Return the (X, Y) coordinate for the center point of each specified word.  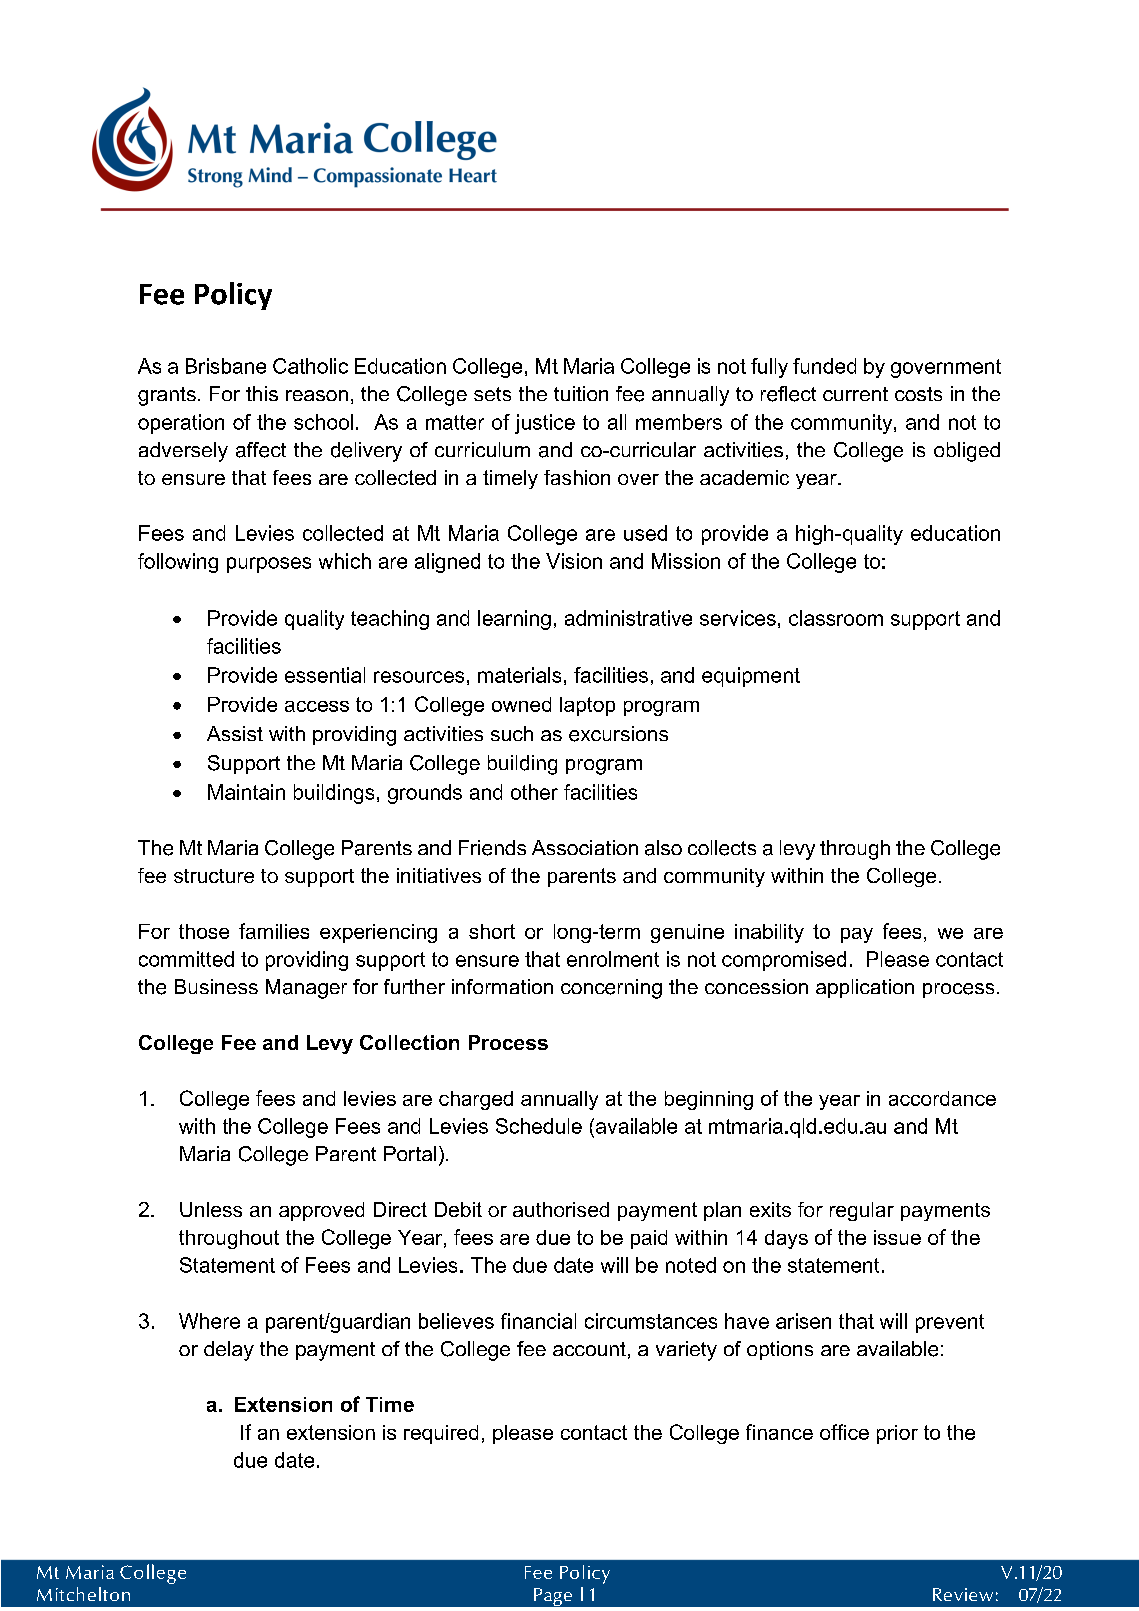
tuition (581, 393)
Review (963, 1594)
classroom (836, 618)
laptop (587, 706)
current (855, 394)
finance (779, 1432)
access (317, 706)
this (262, 393)
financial (538, 1321)
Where (209, 1321)
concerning (611, 989)
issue (897, 1237)
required (441, 1434)
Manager (306, 989)
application (865, 988)
